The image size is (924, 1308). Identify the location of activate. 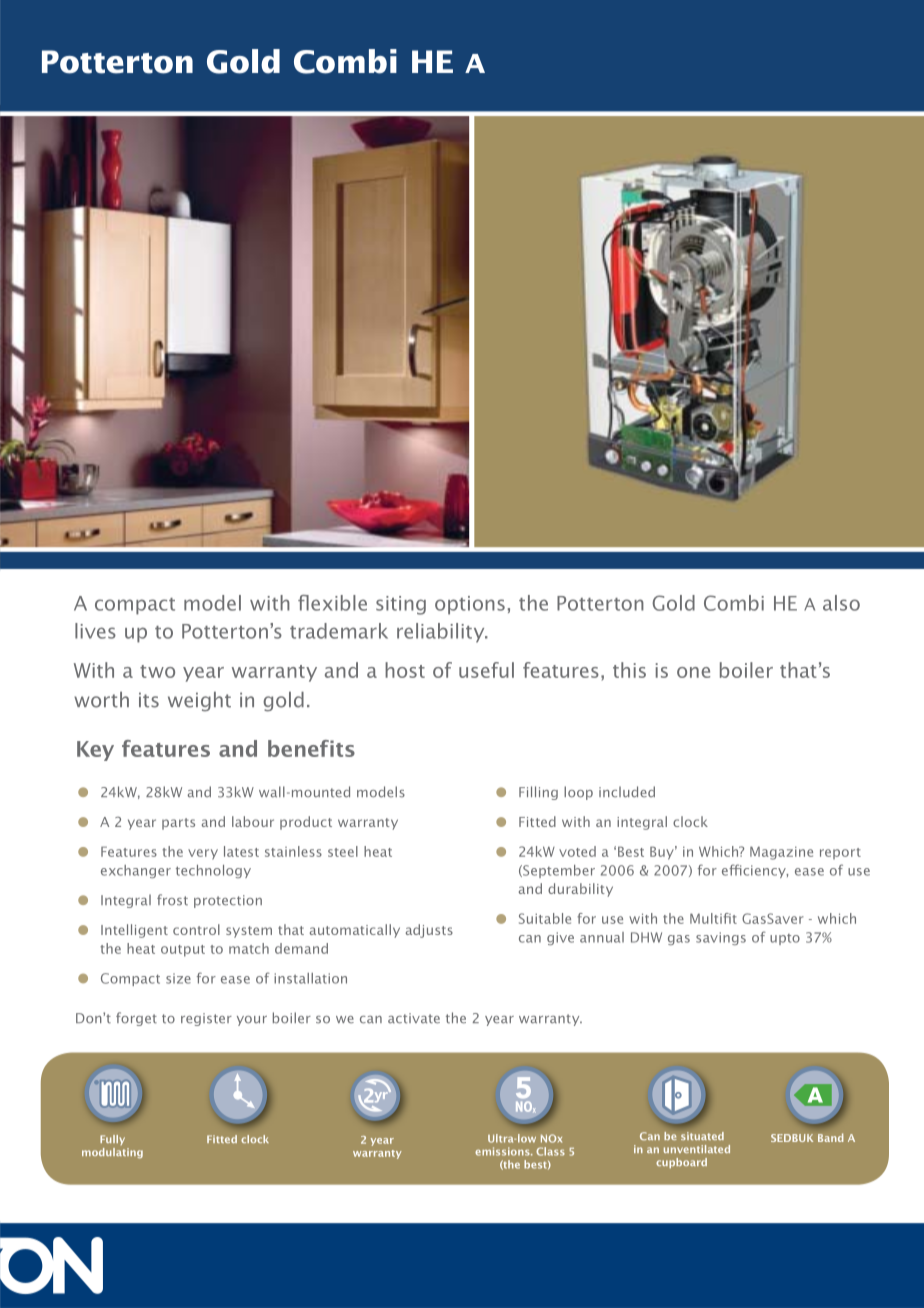
(414, 1018).
